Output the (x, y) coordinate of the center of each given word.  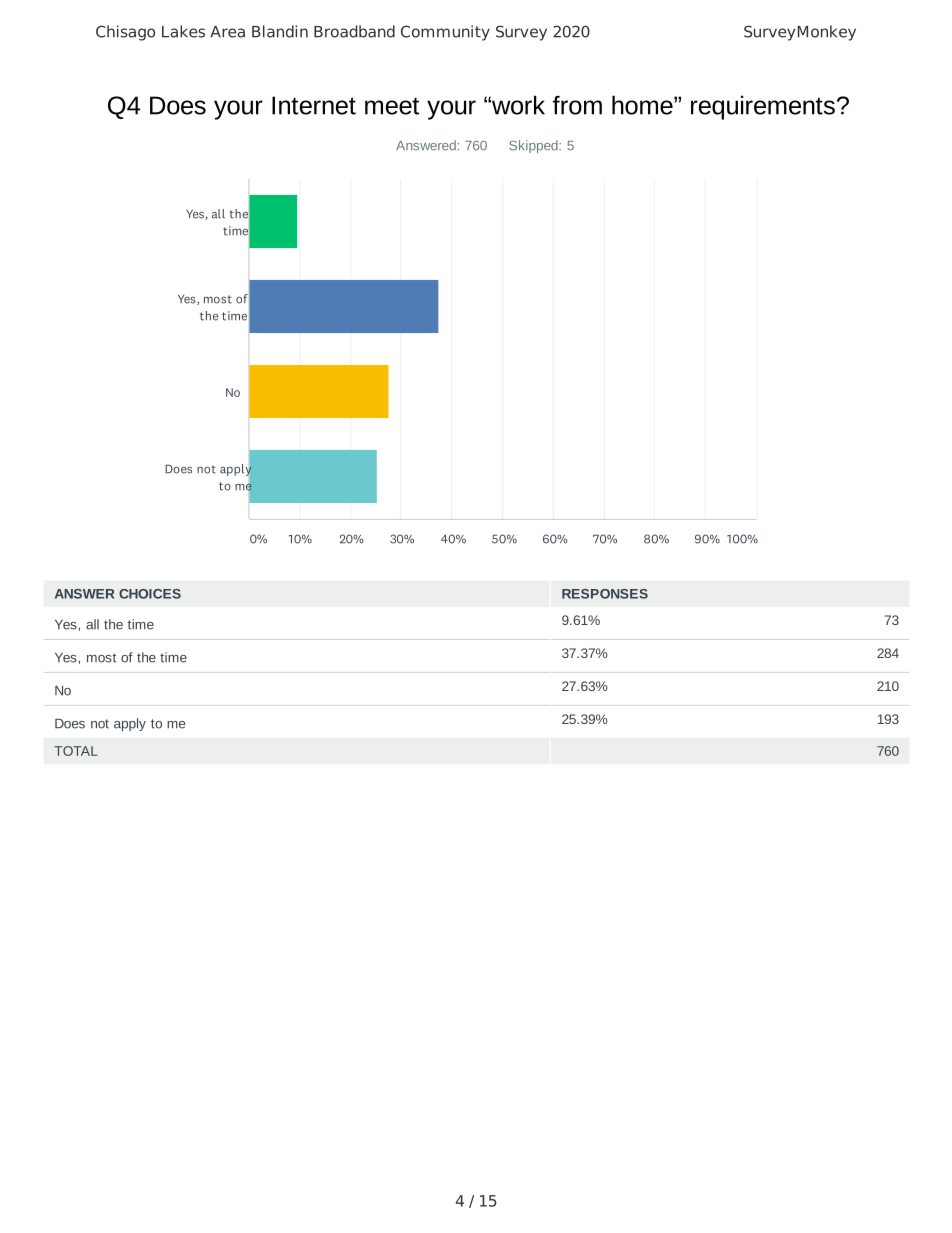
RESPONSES (605, 594)
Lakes (183, 31)
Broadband (354, 31)
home (643, 105)
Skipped (534, 146)
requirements (763, 107)
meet (392, 106)
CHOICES (150, 594)
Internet (314, 105)
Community (445, 33)
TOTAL (76, 751)
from (577, 105)
